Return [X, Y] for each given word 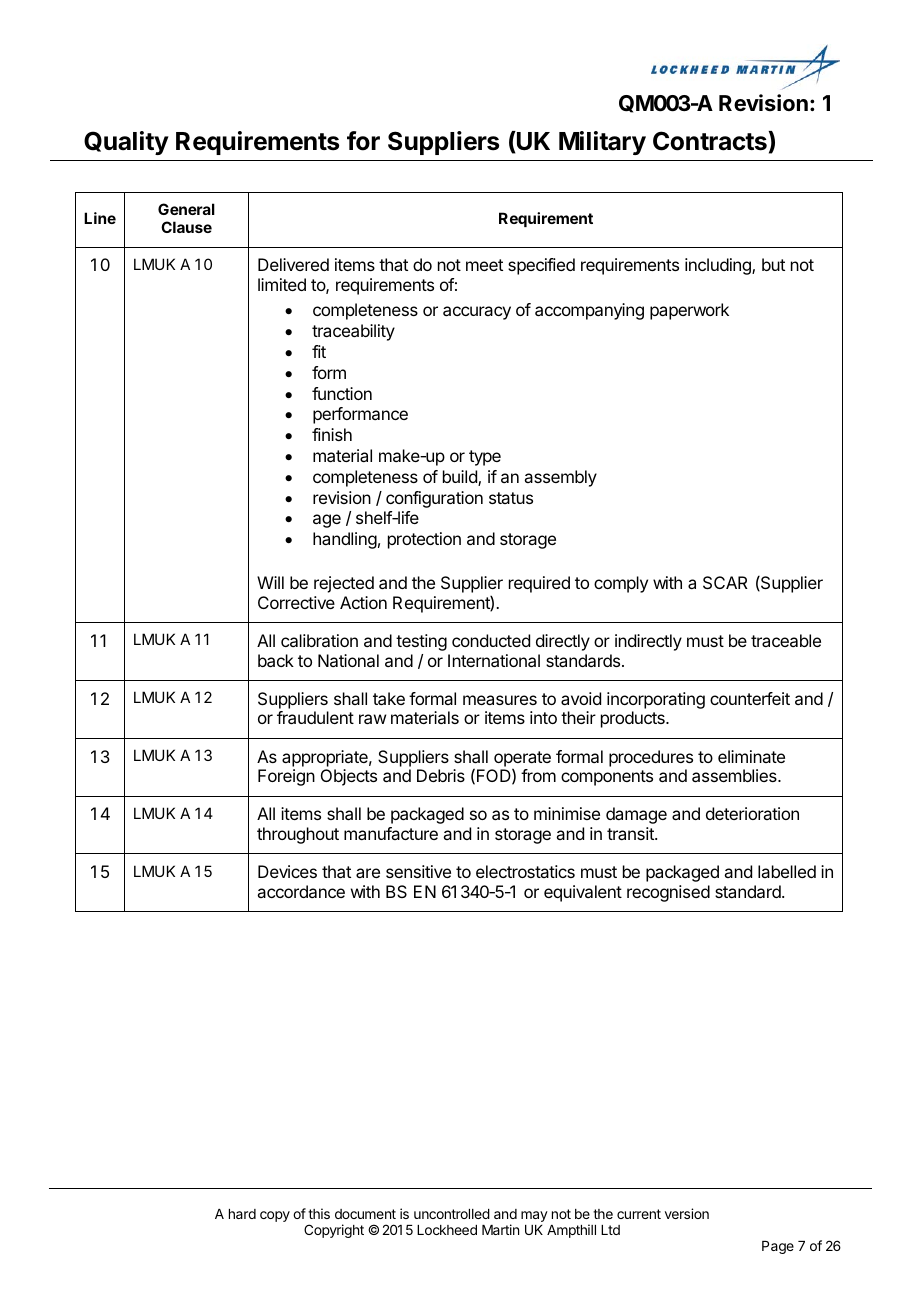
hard [242, 1214]
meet [484, 265]
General [186, 209]
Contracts [710, 141]
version [687, 1213]
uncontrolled [452, 1214]
